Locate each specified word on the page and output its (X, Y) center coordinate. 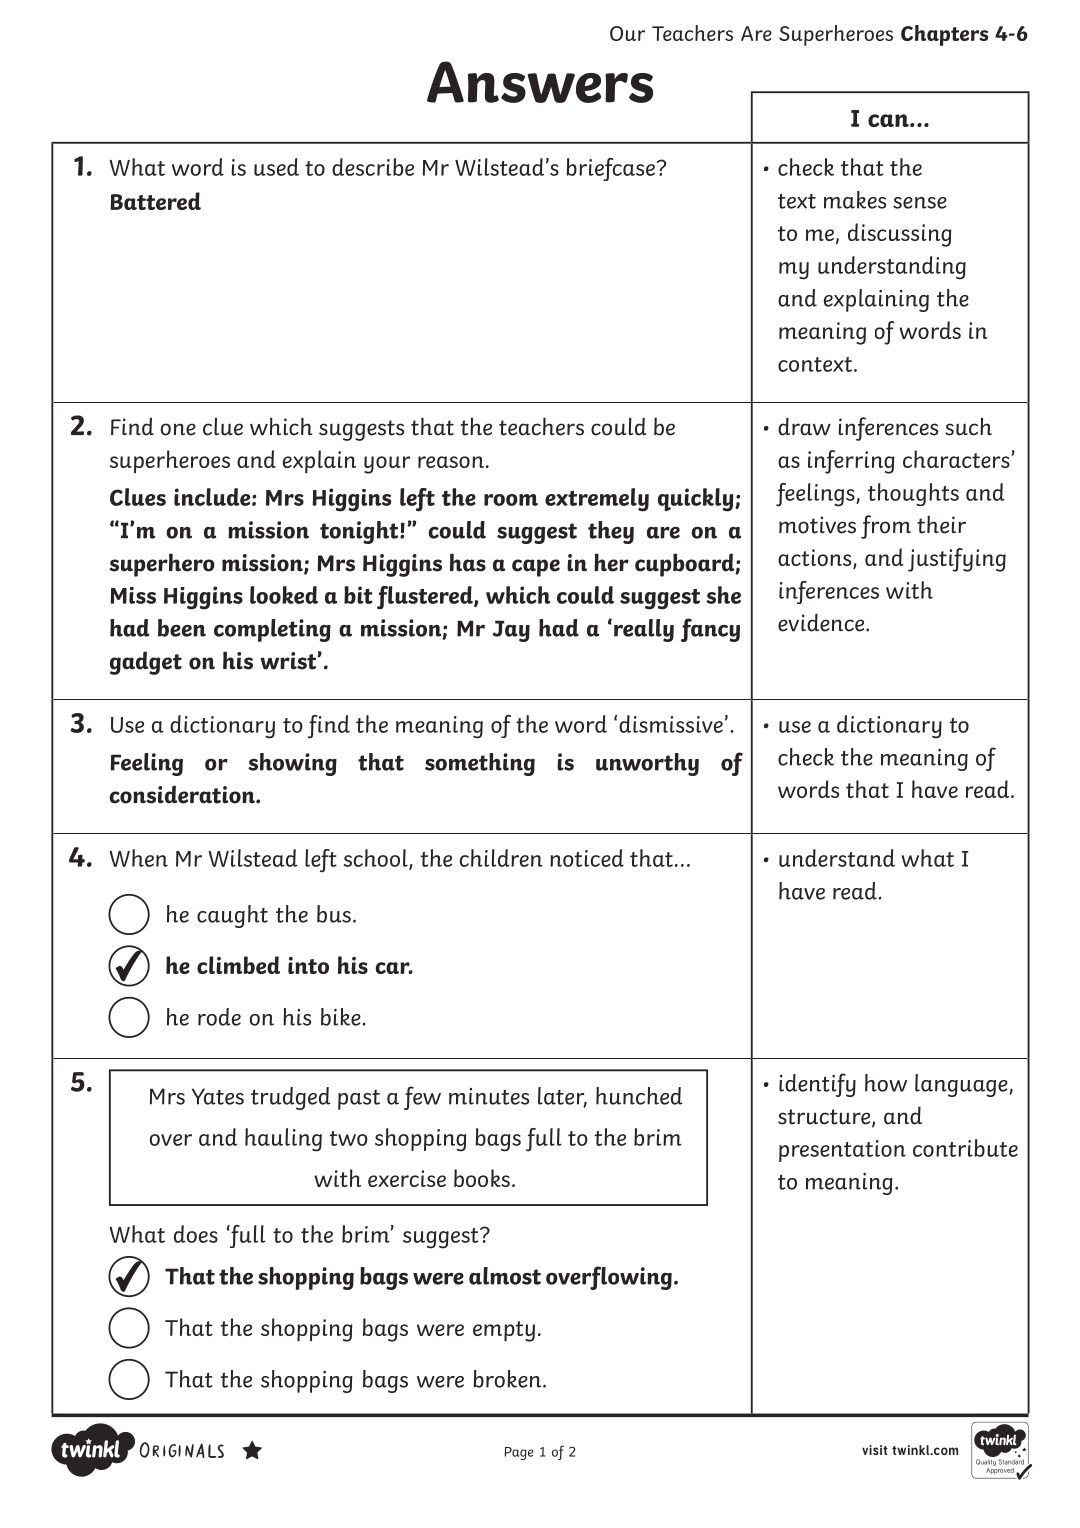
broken (508, 1379)
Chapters (944, 35)
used (276, 167)
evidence (822, 622)
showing (292, 764)
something (480, 764)
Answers (540, 82)
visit (874, 1450)
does (196, 1234)
